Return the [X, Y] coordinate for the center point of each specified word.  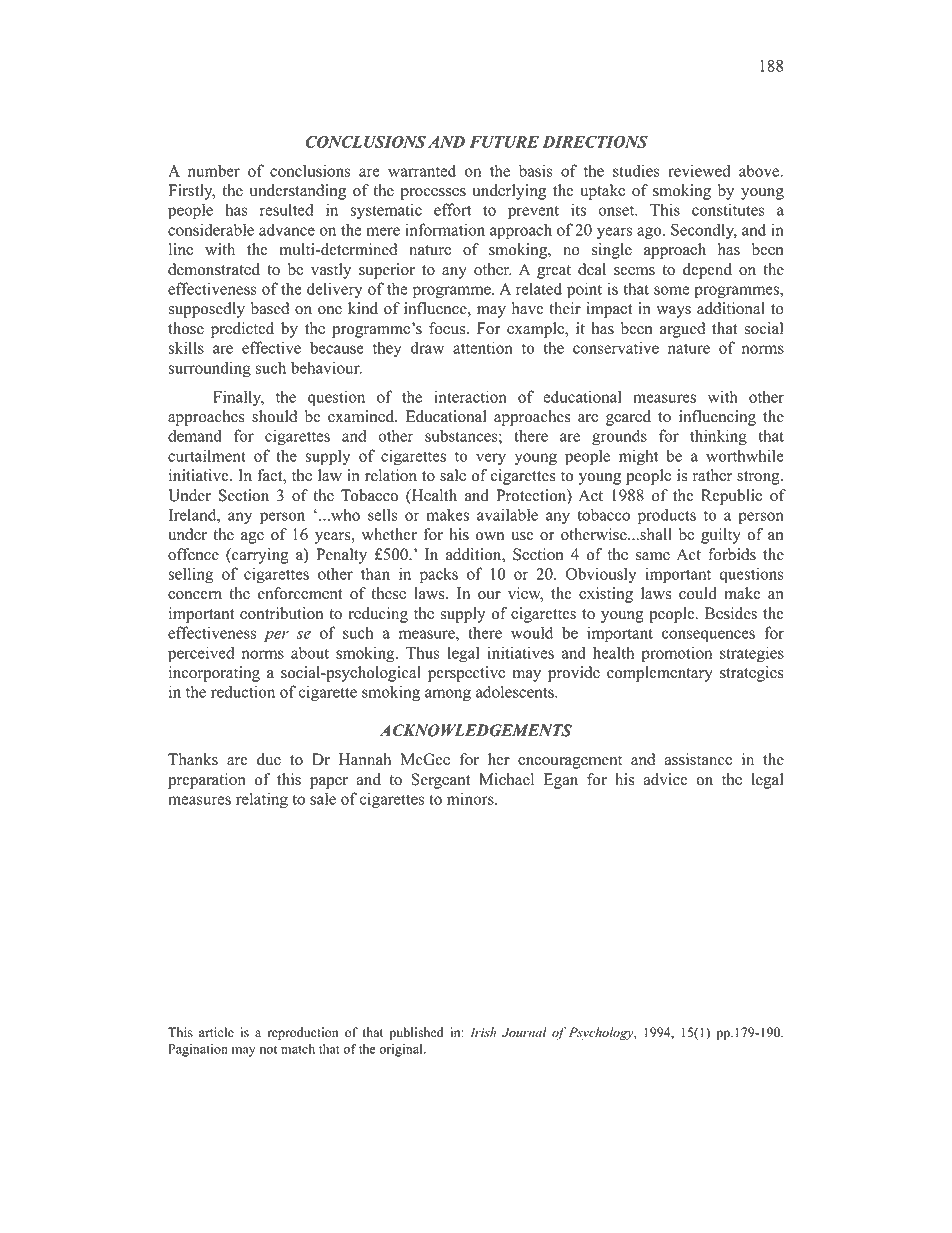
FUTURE [504, 142]
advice [665, 779]
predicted [242, 330]
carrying [259, 556]
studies [636, 170]
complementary [660, 674]
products [667, 516]
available [507, 514]
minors [471, 798]
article [216, 1032]
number [214, 170]
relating [262, 800]
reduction [243, 691]
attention [483, 347]
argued [682, 330]
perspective [466, 674]
